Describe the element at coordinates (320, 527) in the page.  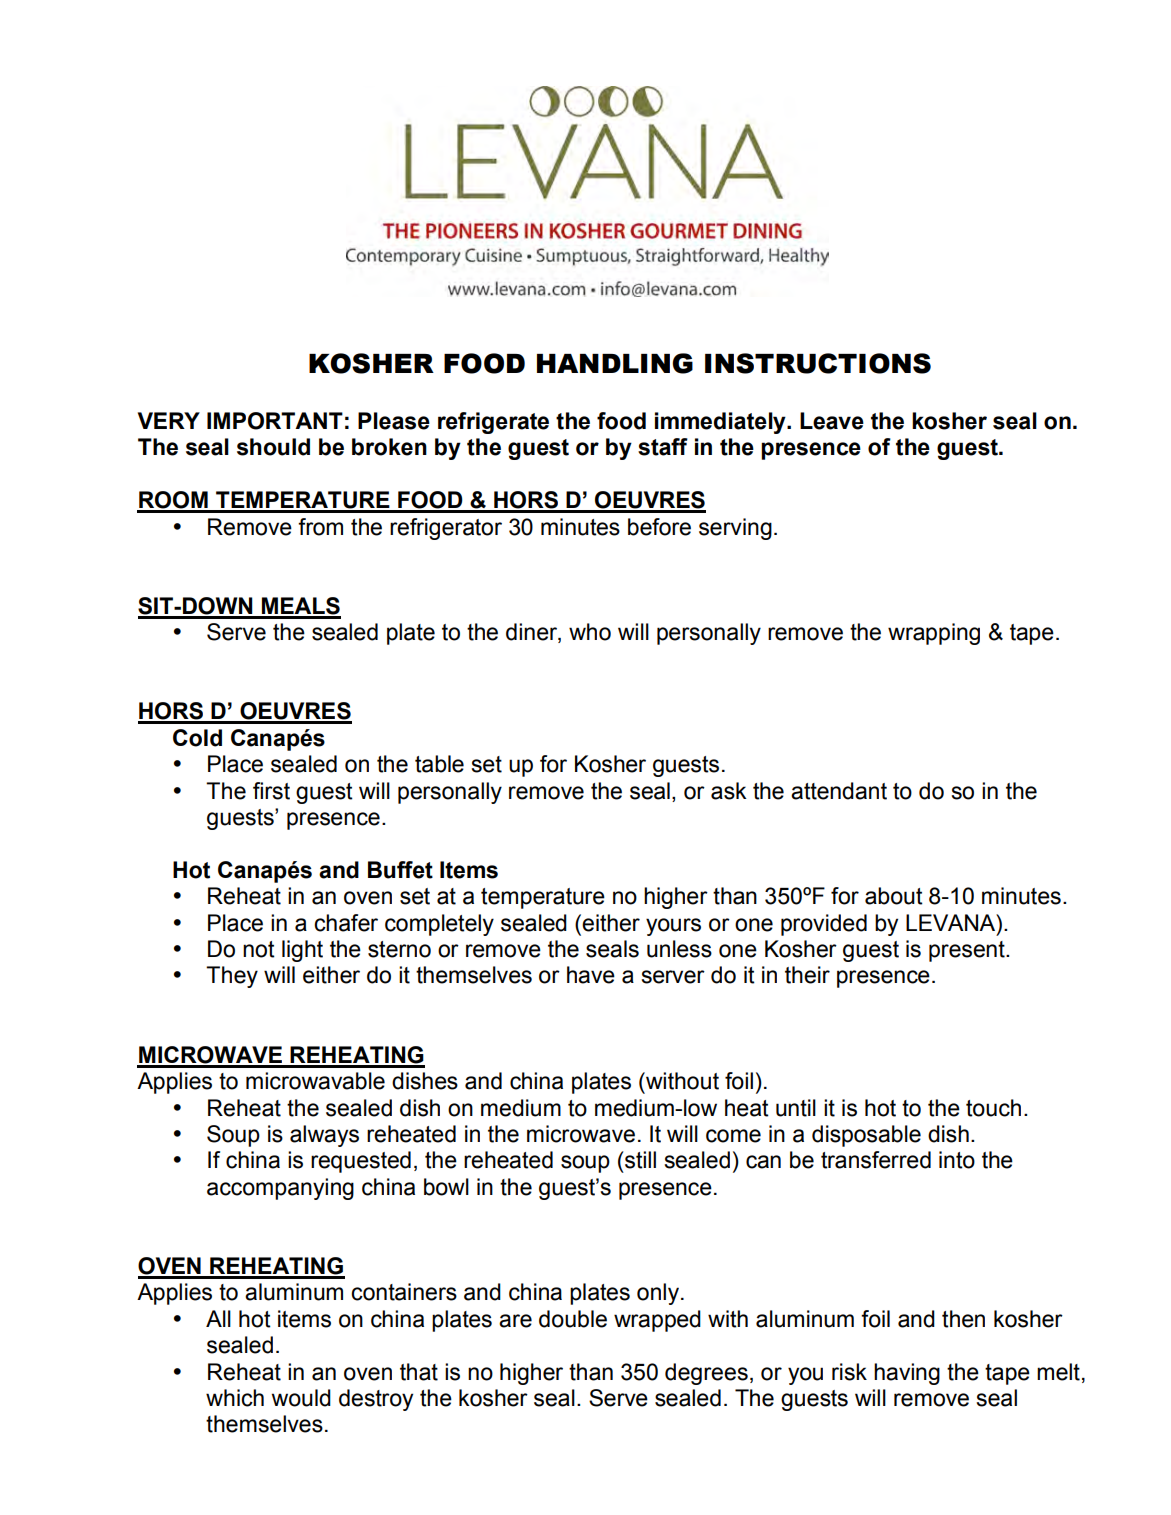
I see `from` at that location.
